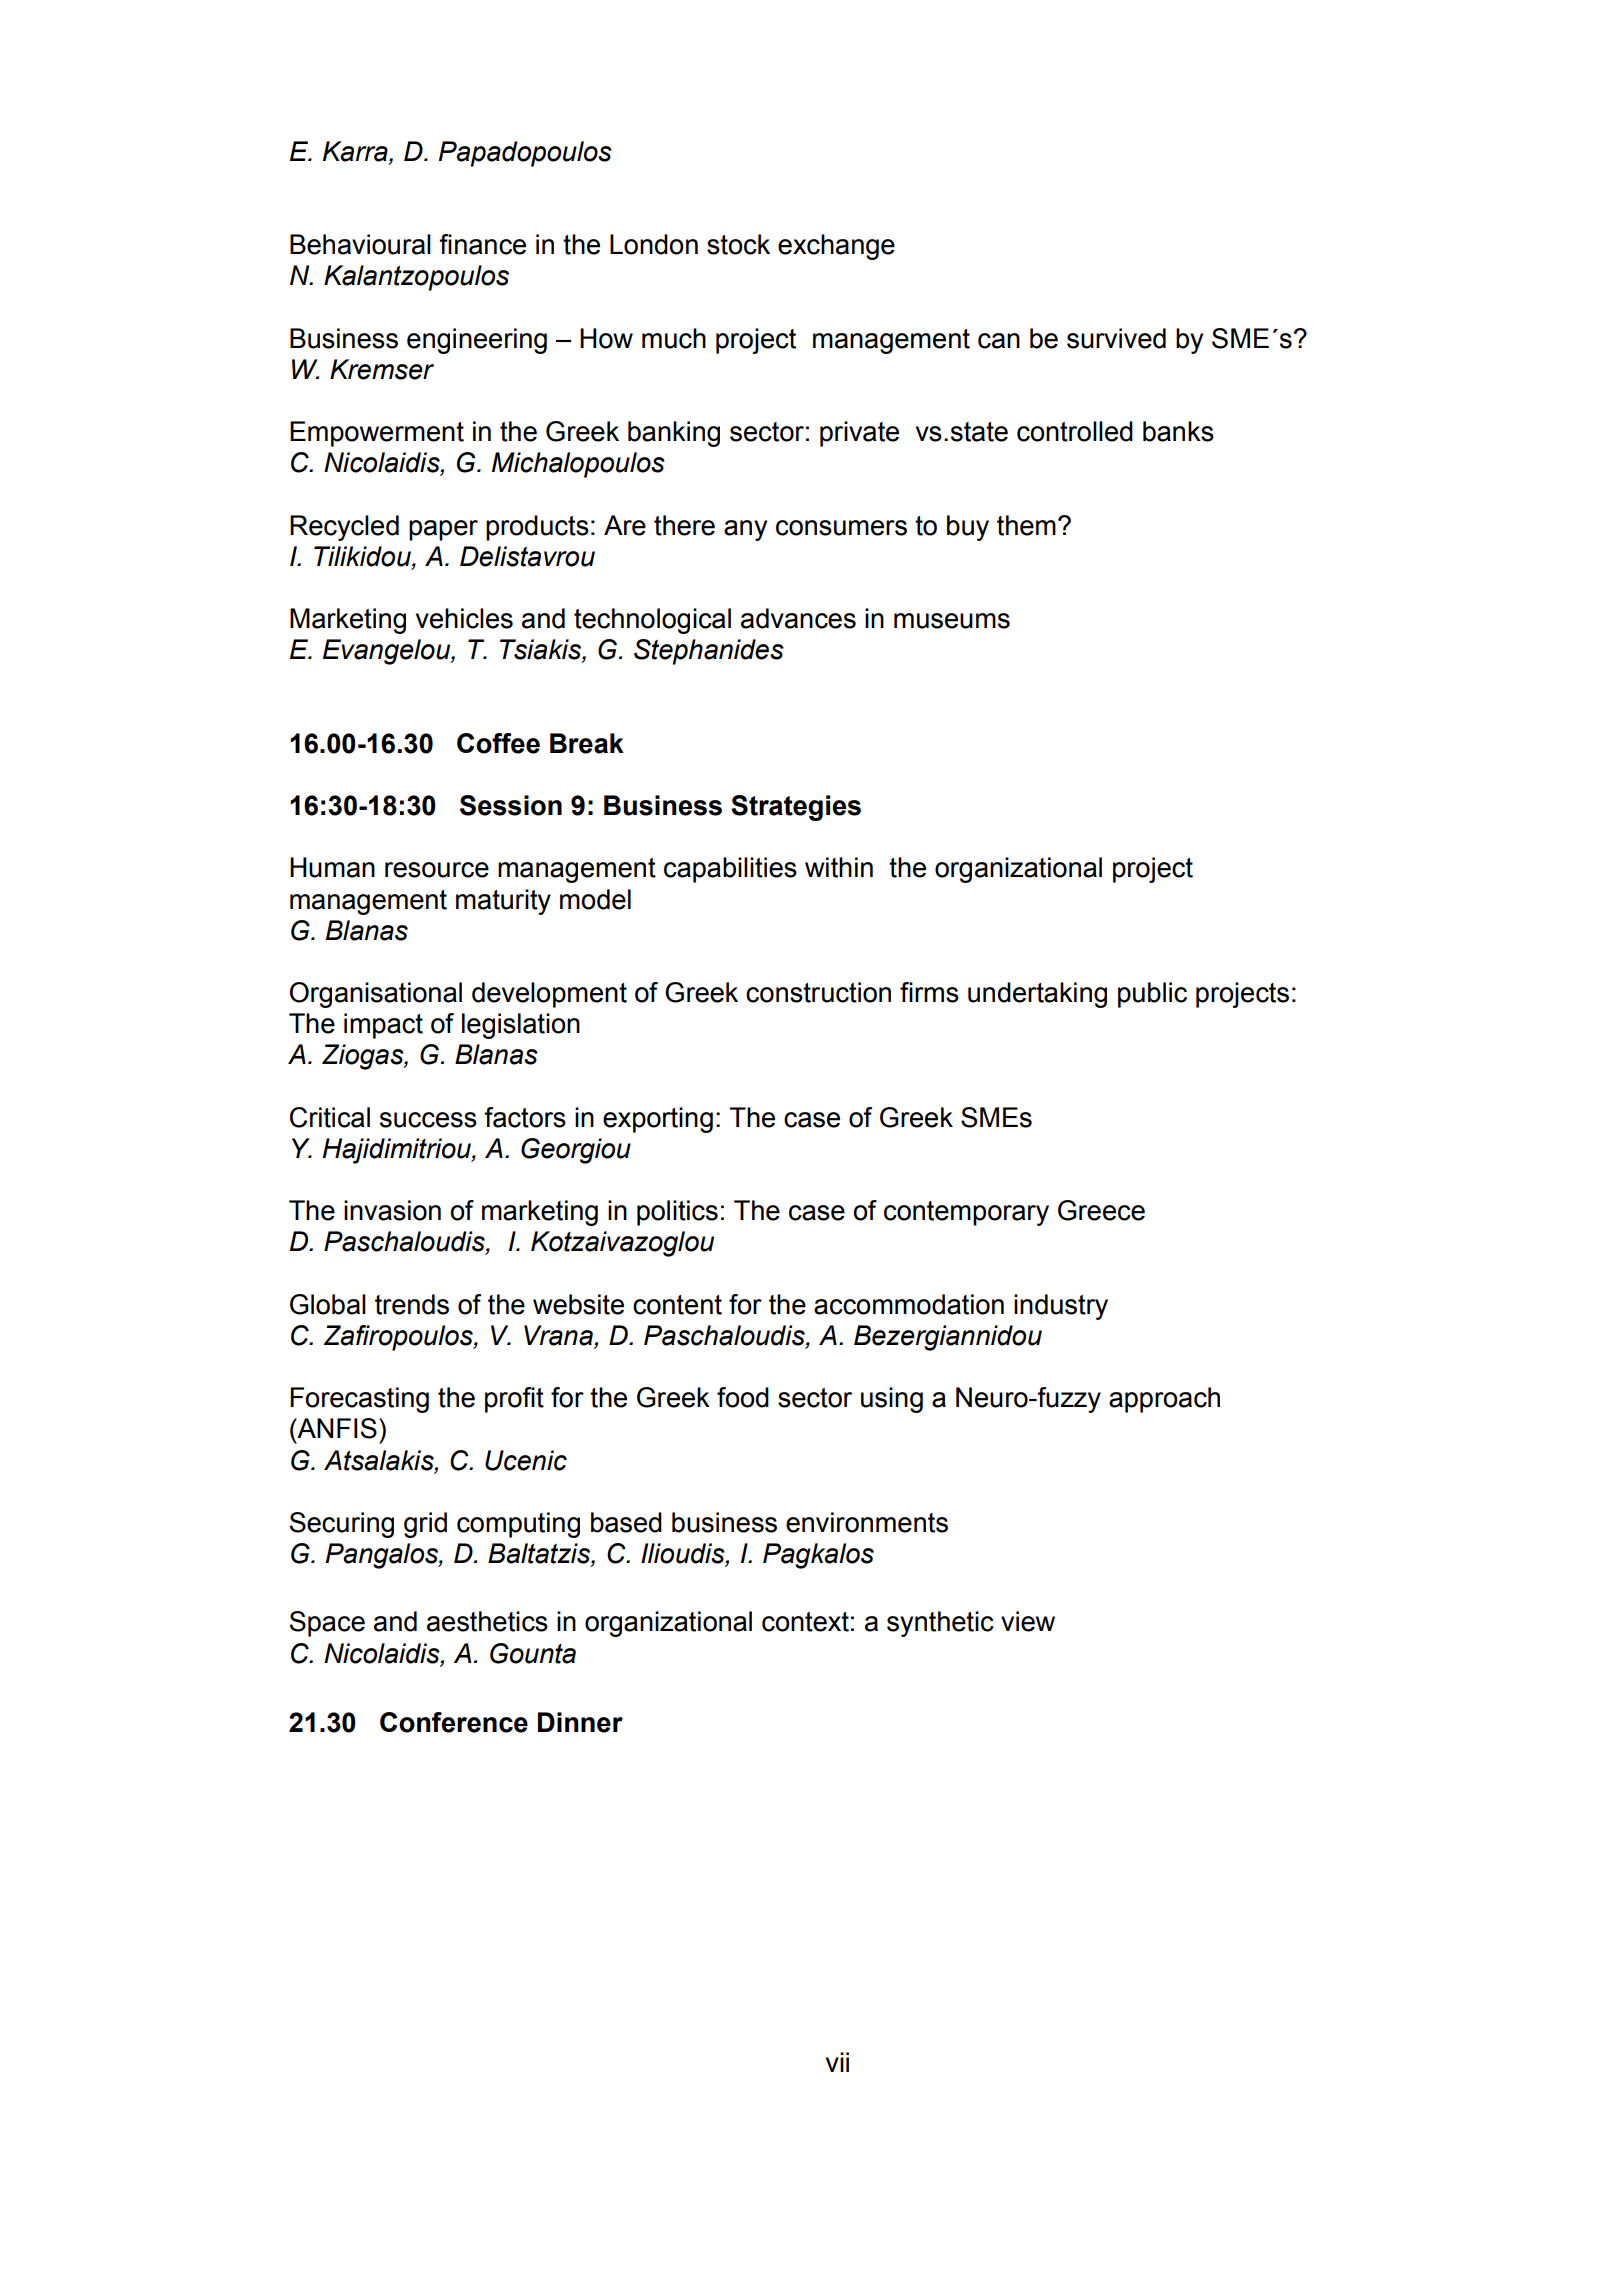  I want to click on survived, so click(1116, 338).
